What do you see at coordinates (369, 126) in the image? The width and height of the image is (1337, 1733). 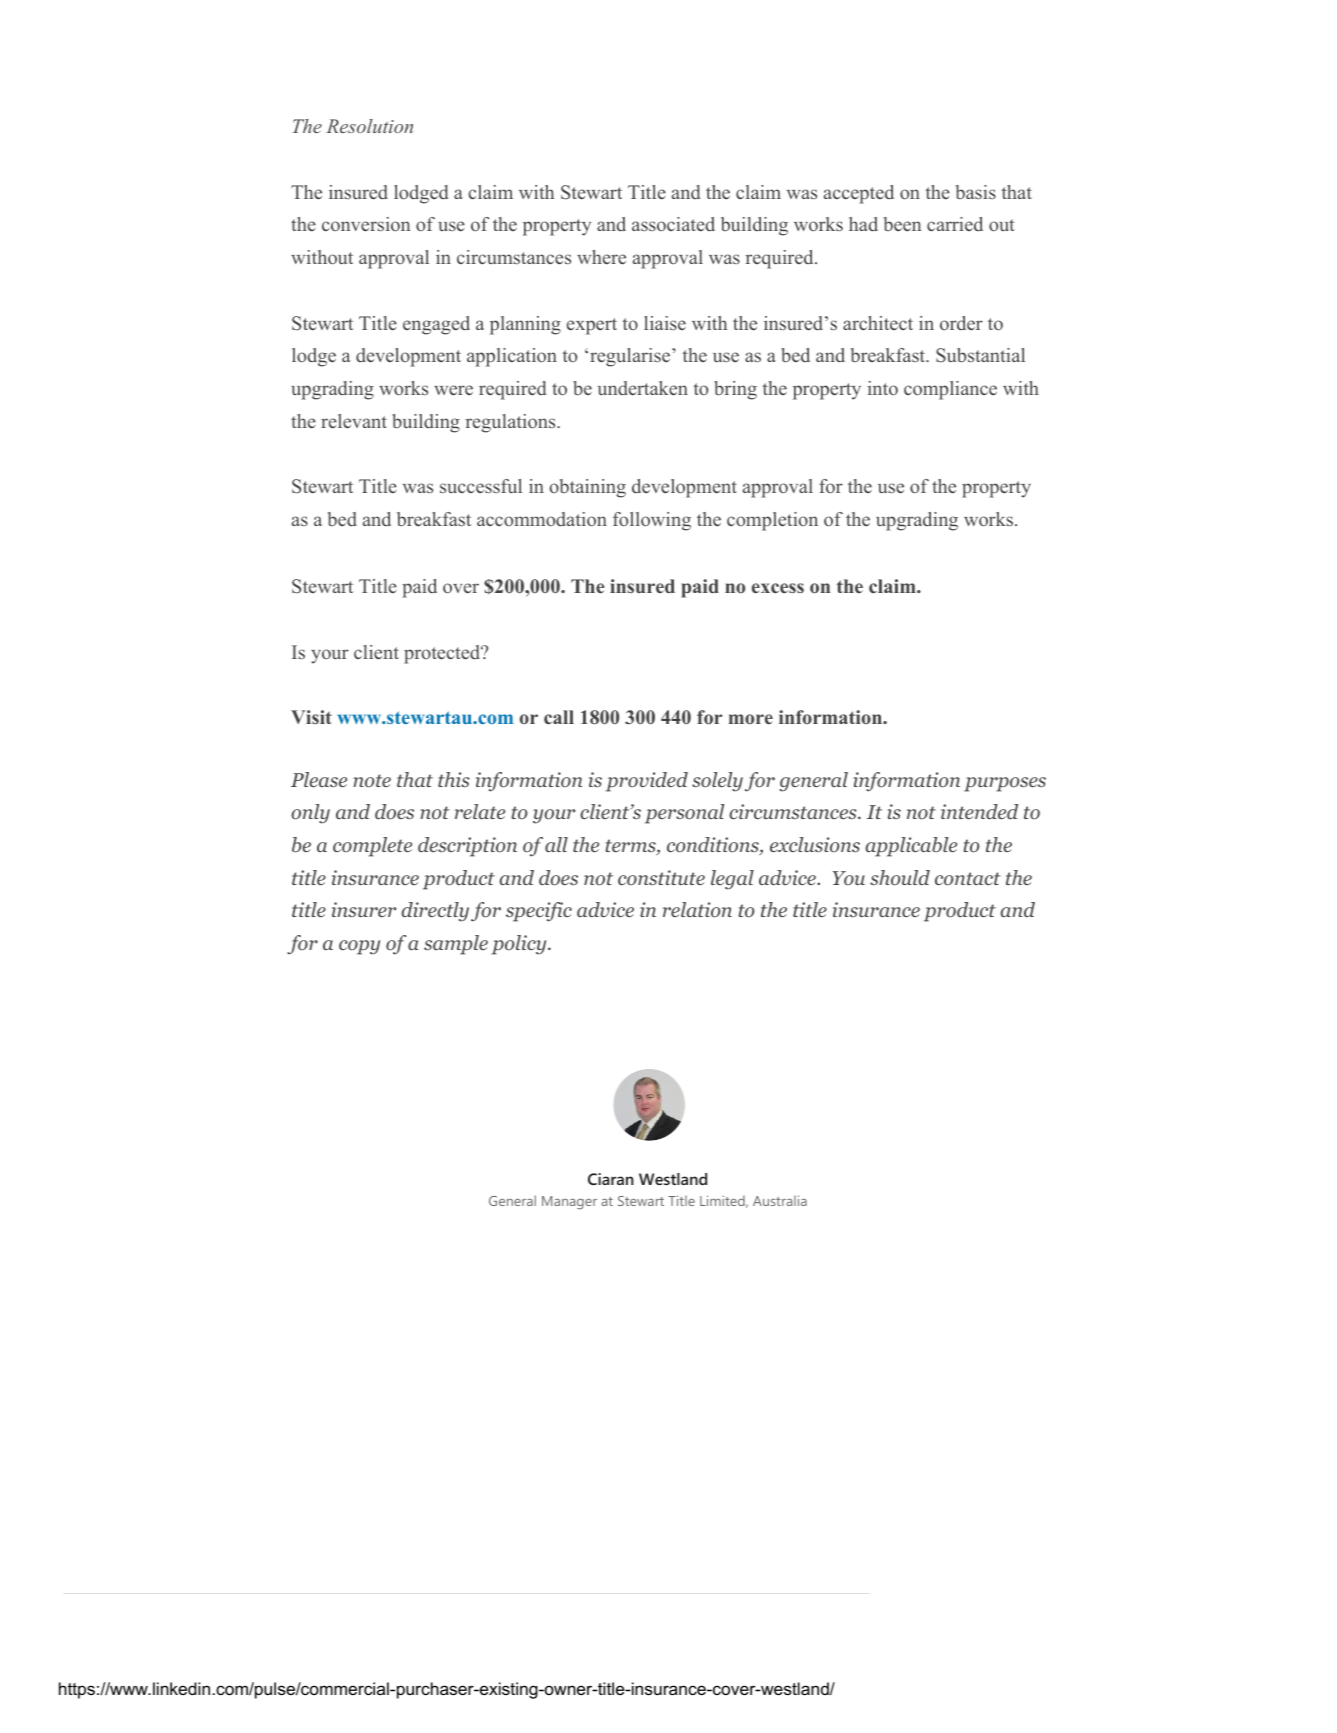 I see `Resolution` at bounding box center [369, 126].
